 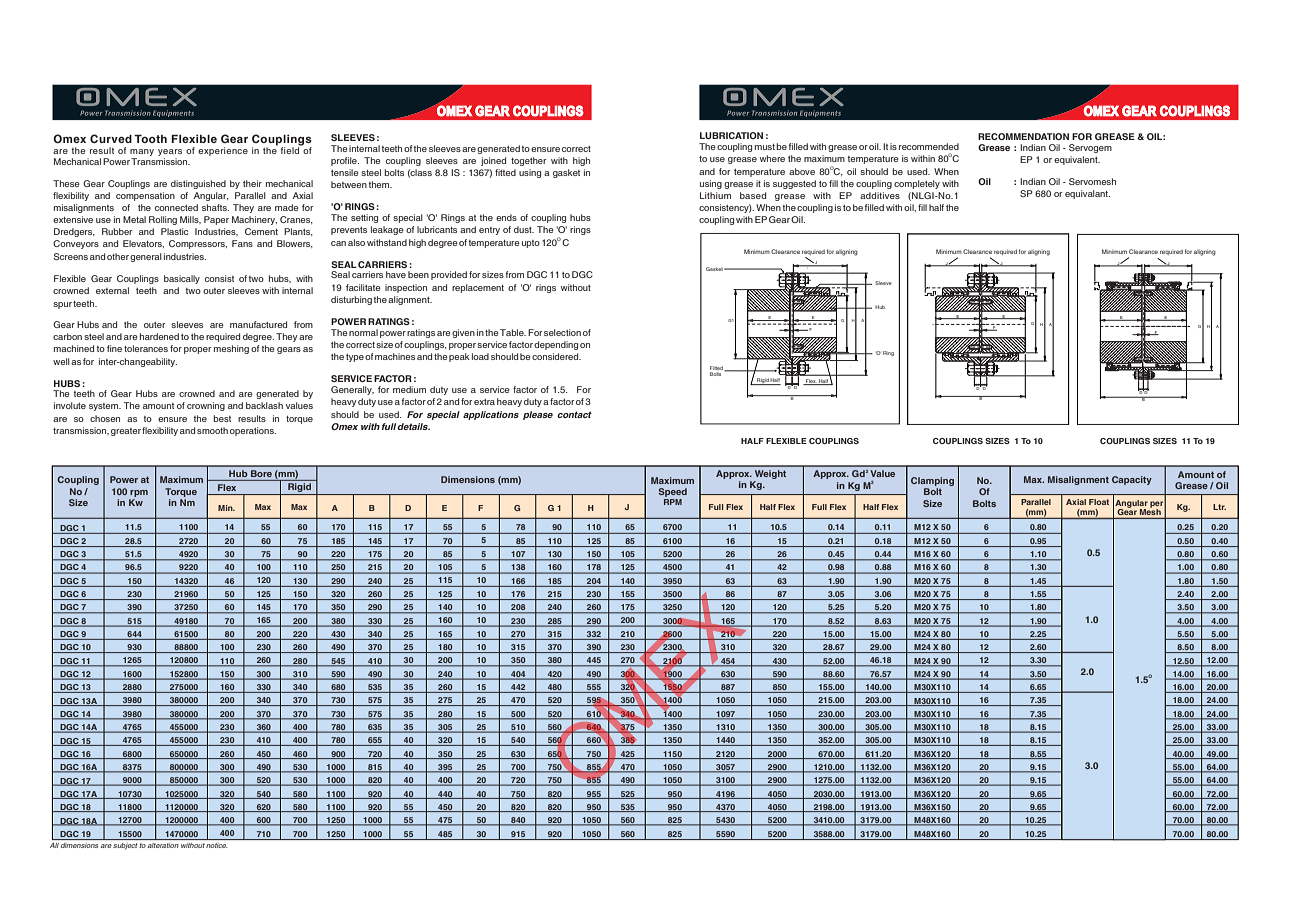 What do you see at coordinates (1077, 160) in the image?
I see `equivalent` at bounding box center [1077, 160].
